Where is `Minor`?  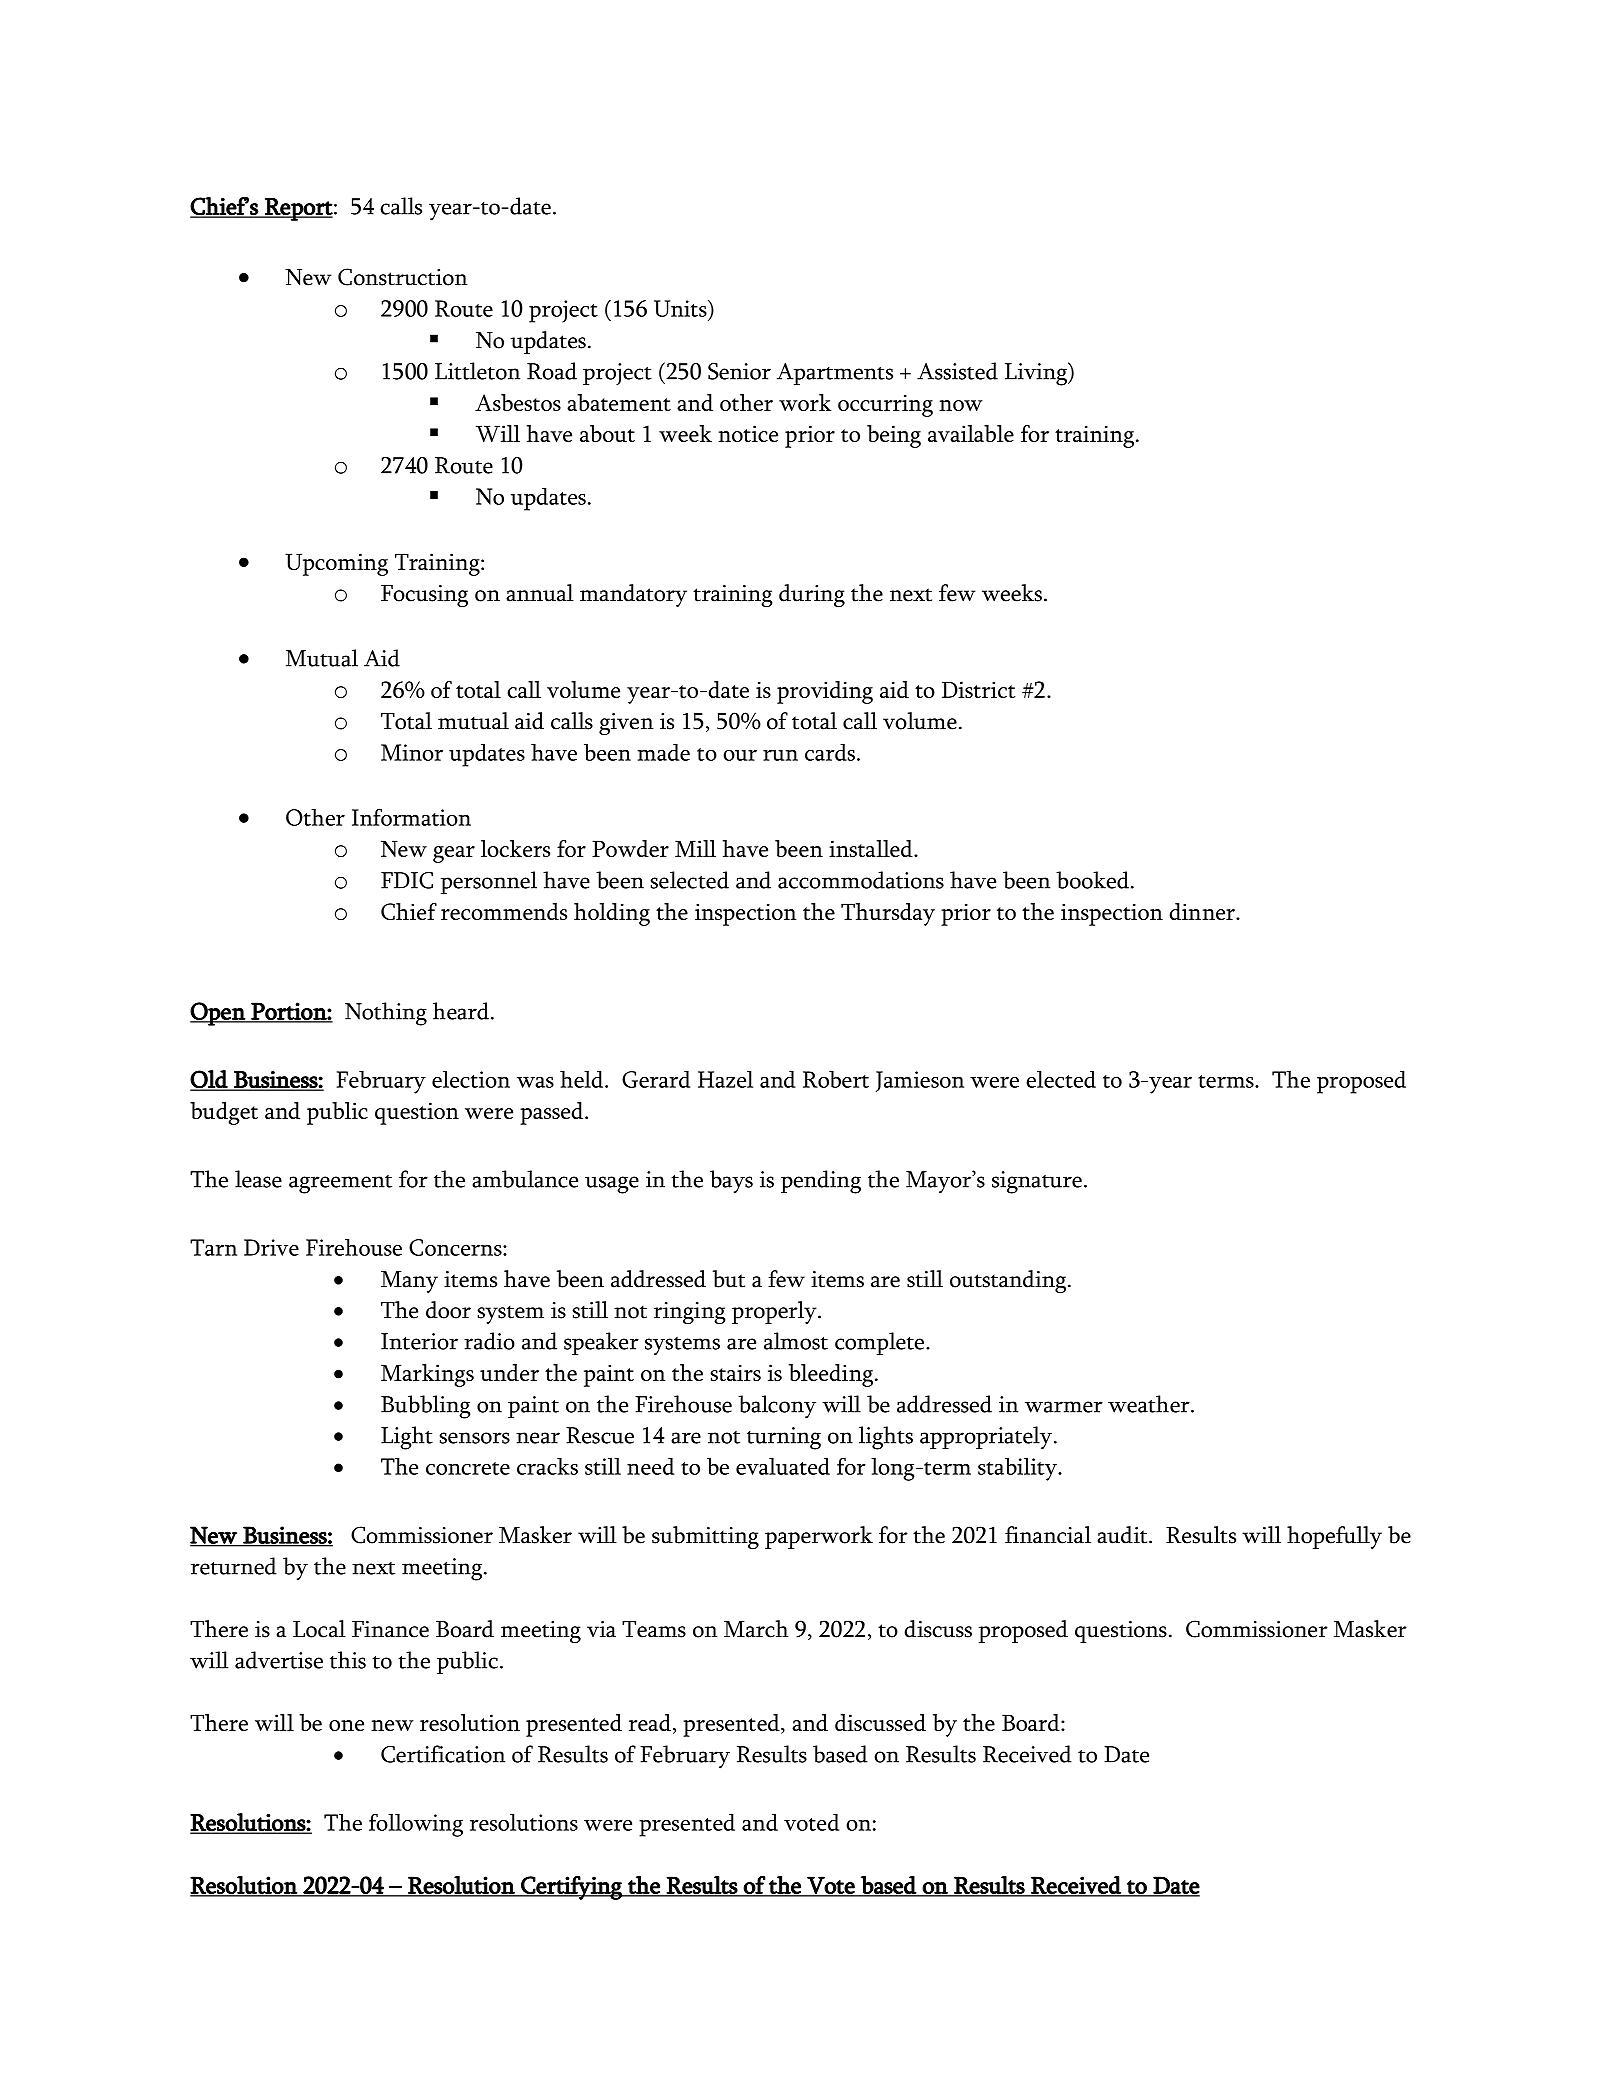
Minor is located at coordinates (412, 752).
